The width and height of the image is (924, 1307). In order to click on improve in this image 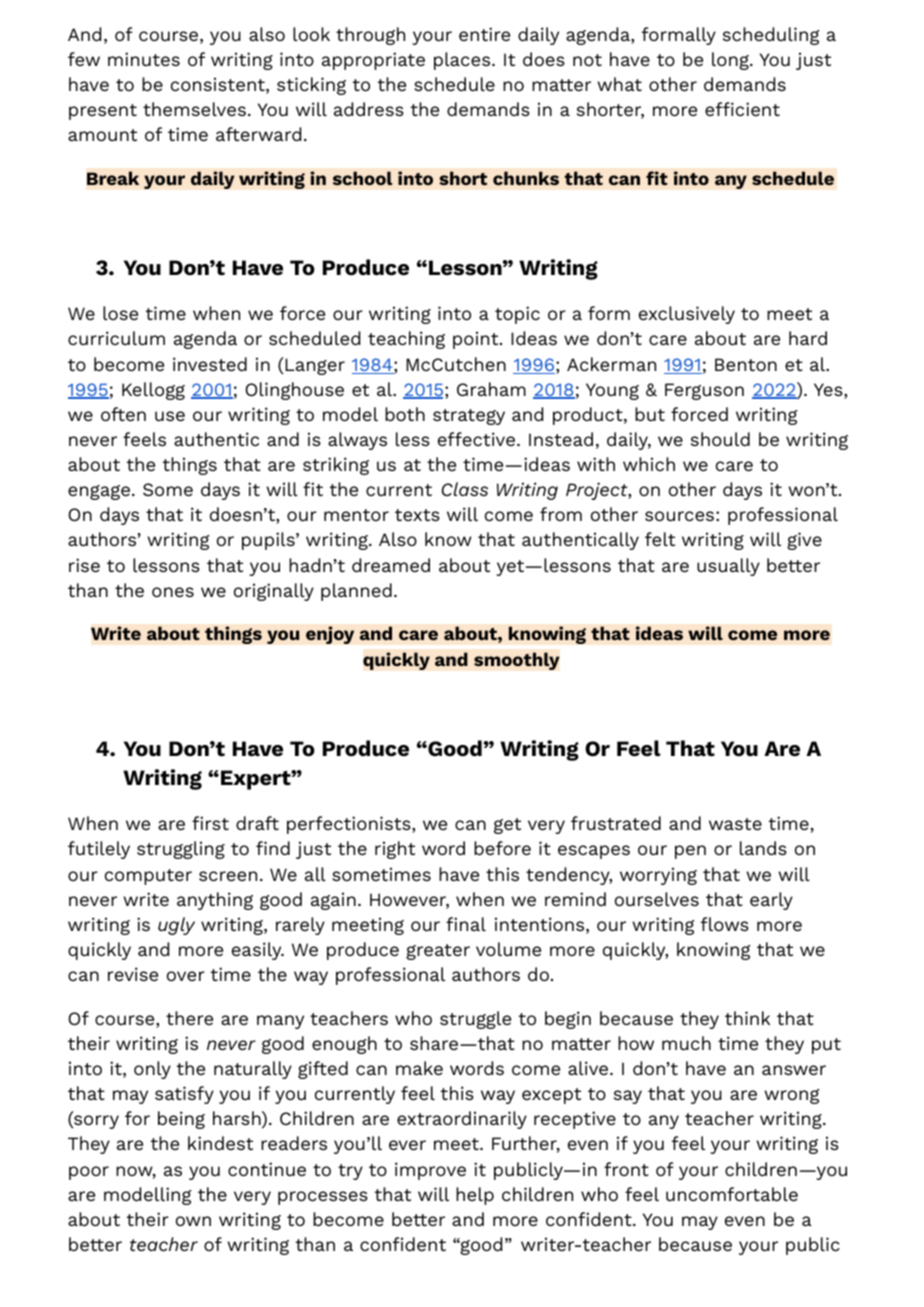, I will do `click(430, 1171)`.
